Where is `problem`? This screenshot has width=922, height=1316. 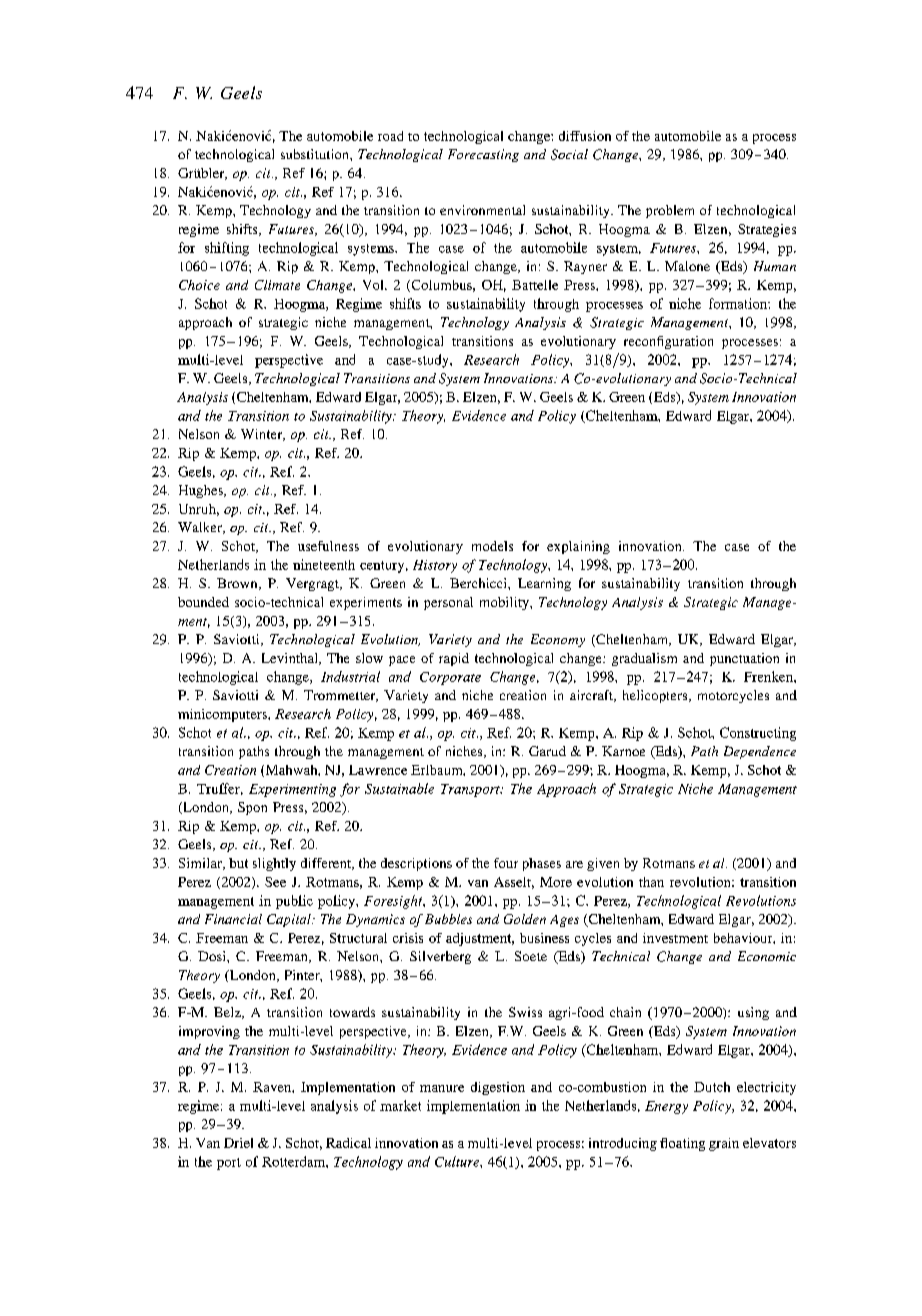 problem is located at coordinates (670, 211).
